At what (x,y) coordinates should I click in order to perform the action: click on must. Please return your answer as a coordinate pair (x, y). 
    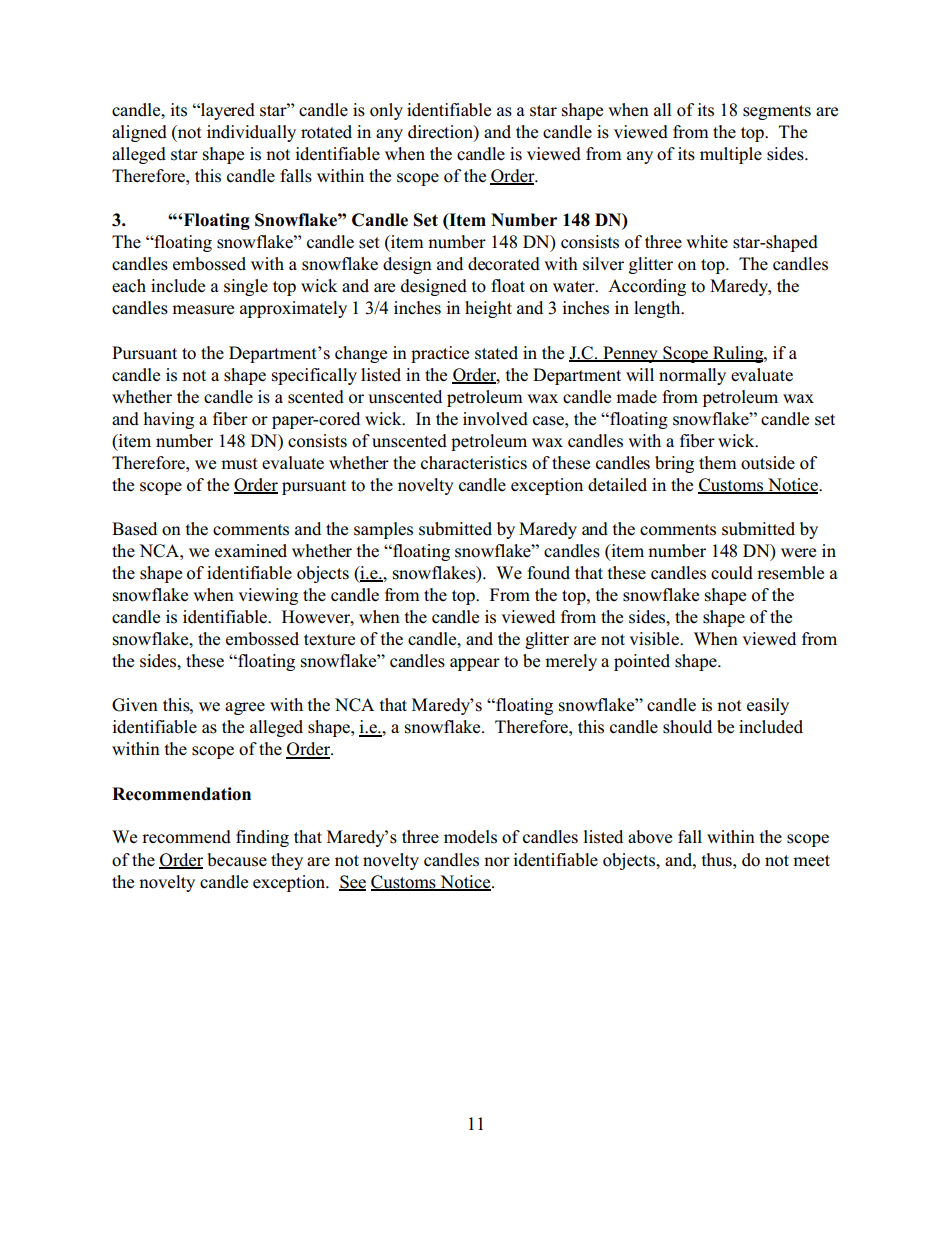
    Looking at the image, I should click on (239, 464).
